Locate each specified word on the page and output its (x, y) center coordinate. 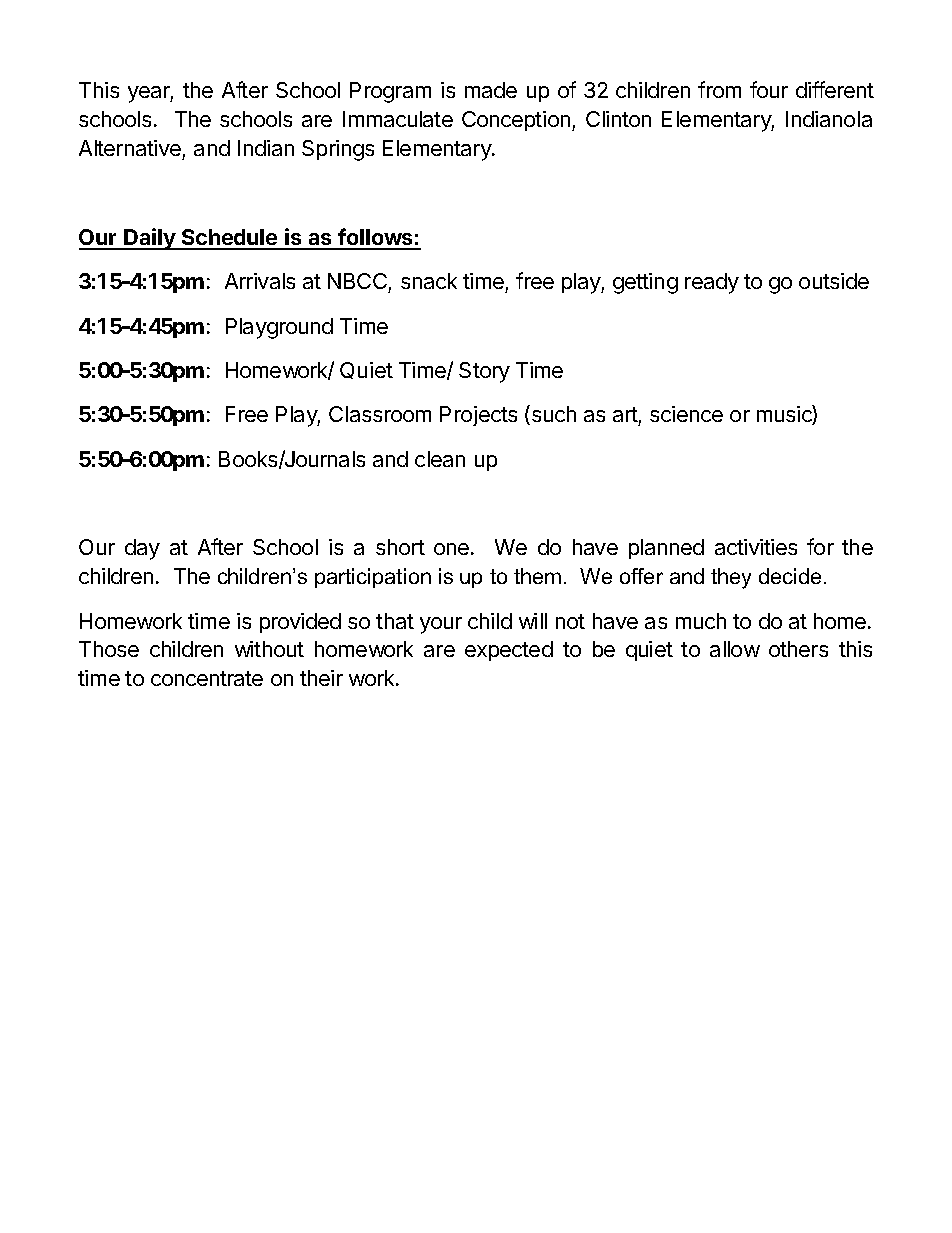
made (491, 90)
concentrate (207, 678)
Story (484, 372)
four (769, 89)
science (686, 414)
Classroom (380, 414)
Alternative (130, 148)
